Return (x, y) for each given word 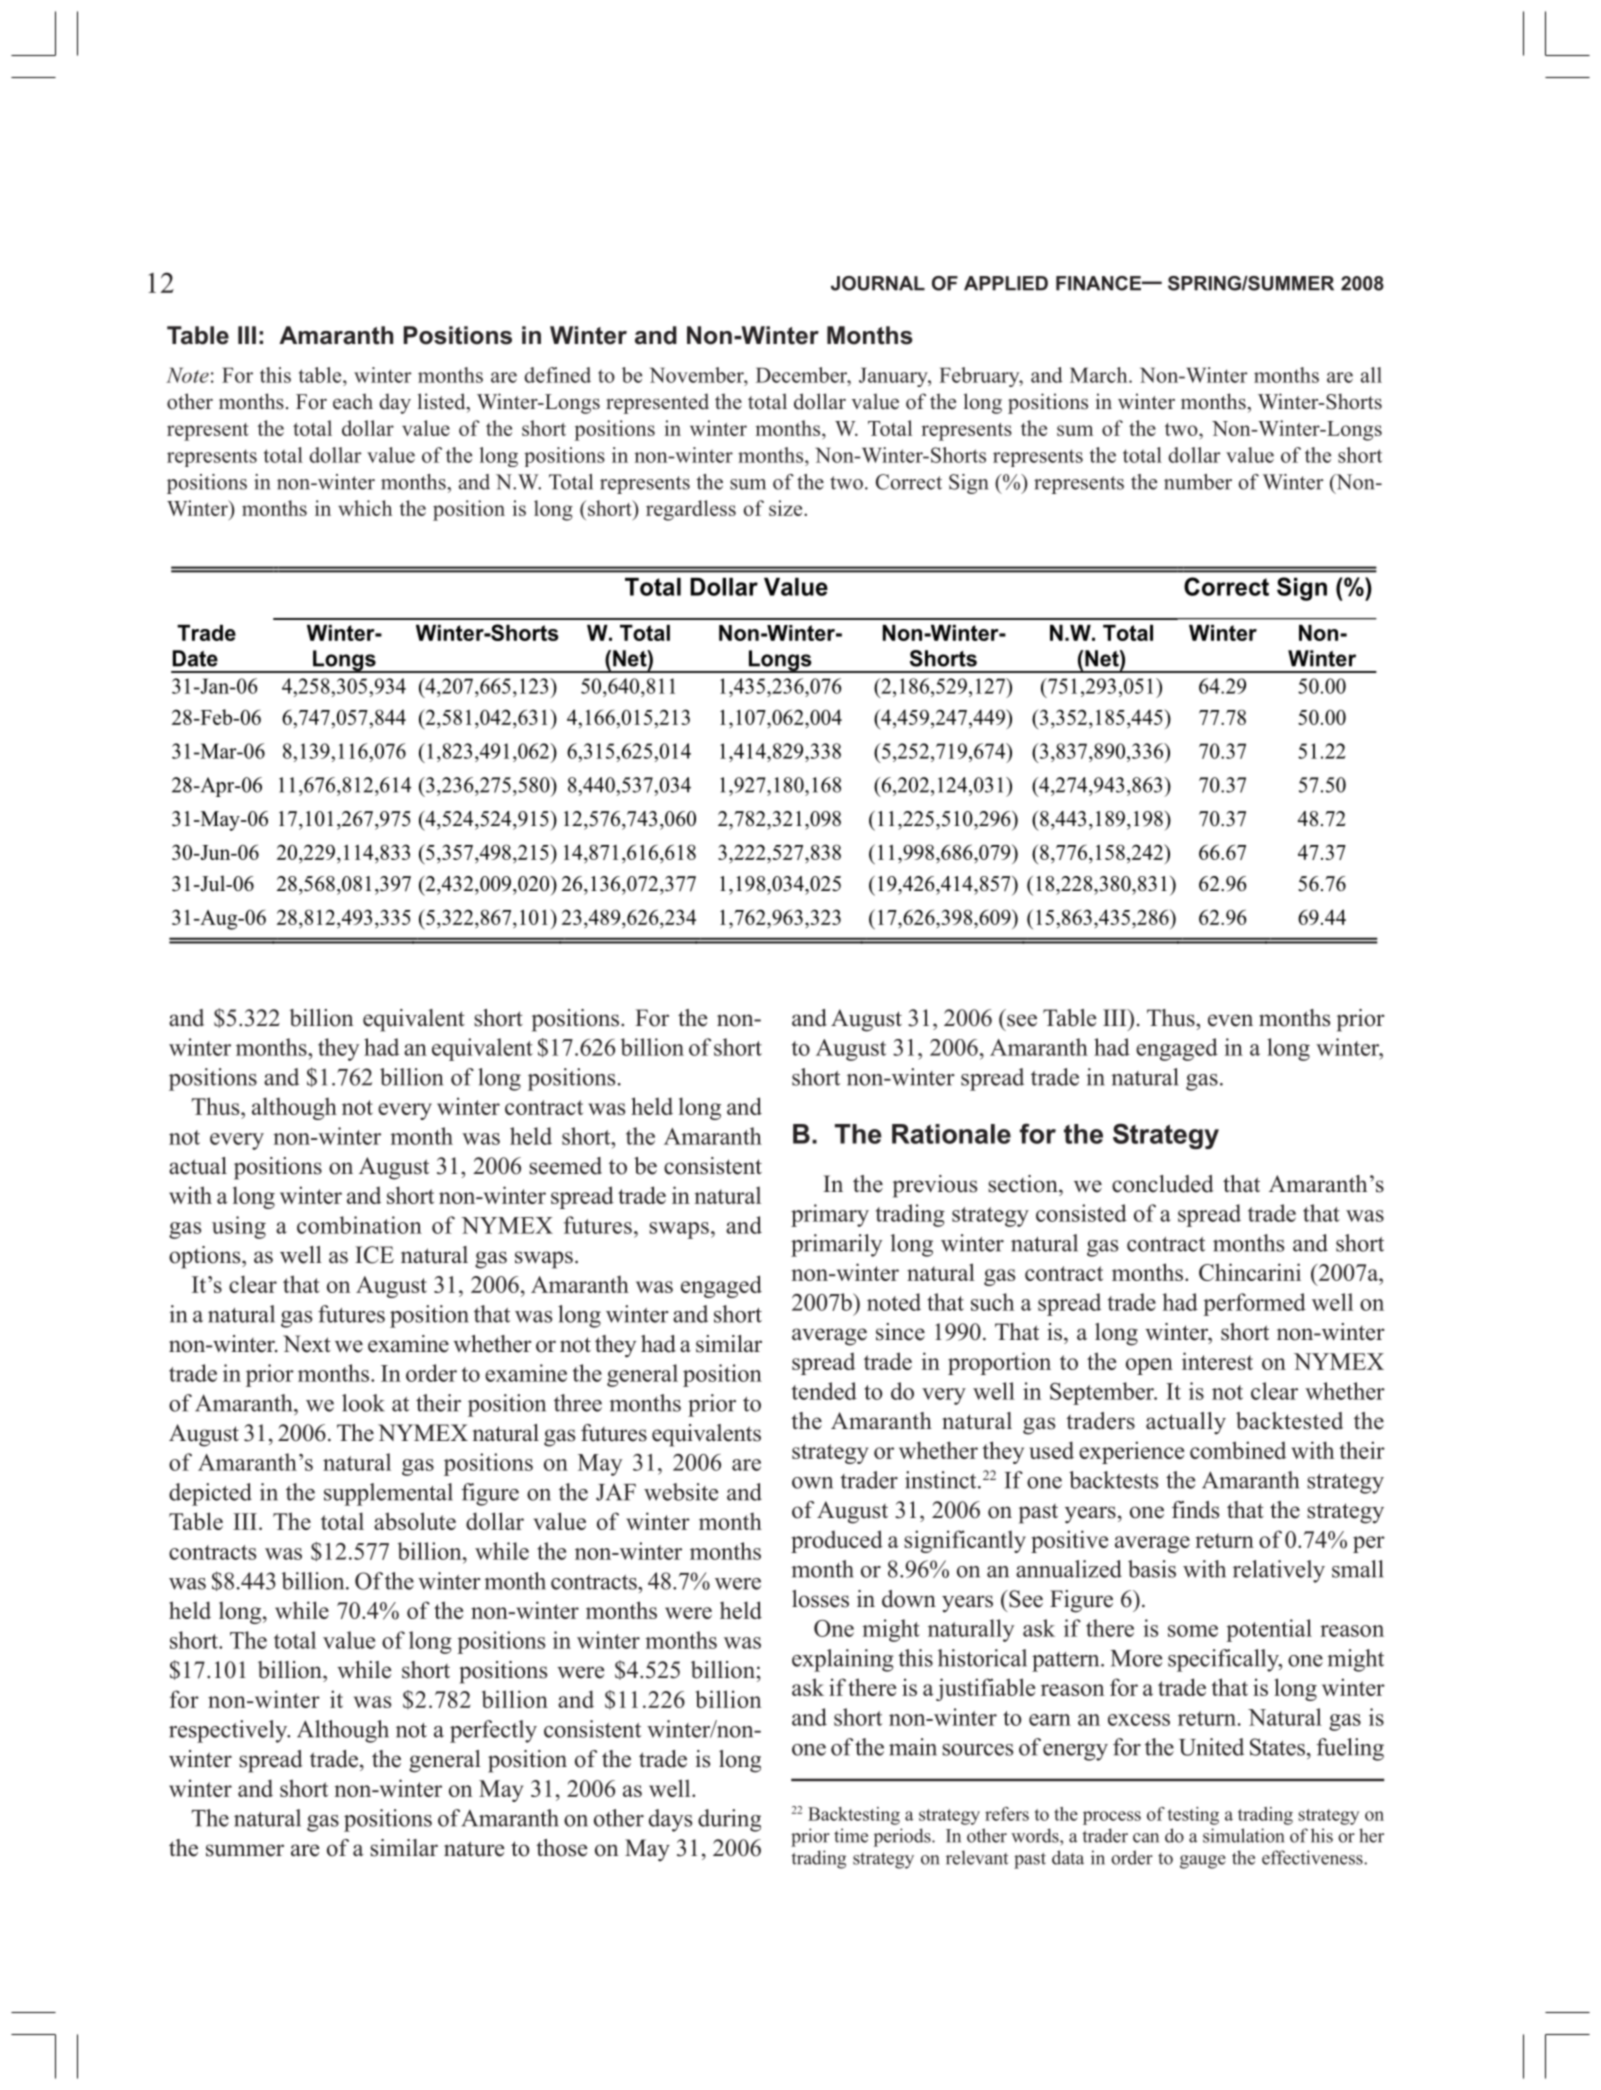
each (353, 401)
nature (474, 1849)
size (787, 508)
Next (307, 1344)
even (1230, 1020)
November (698, 375)
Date (195, 658)
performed (1254, 1304)
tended (824, 1391)
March (1100, 375)
